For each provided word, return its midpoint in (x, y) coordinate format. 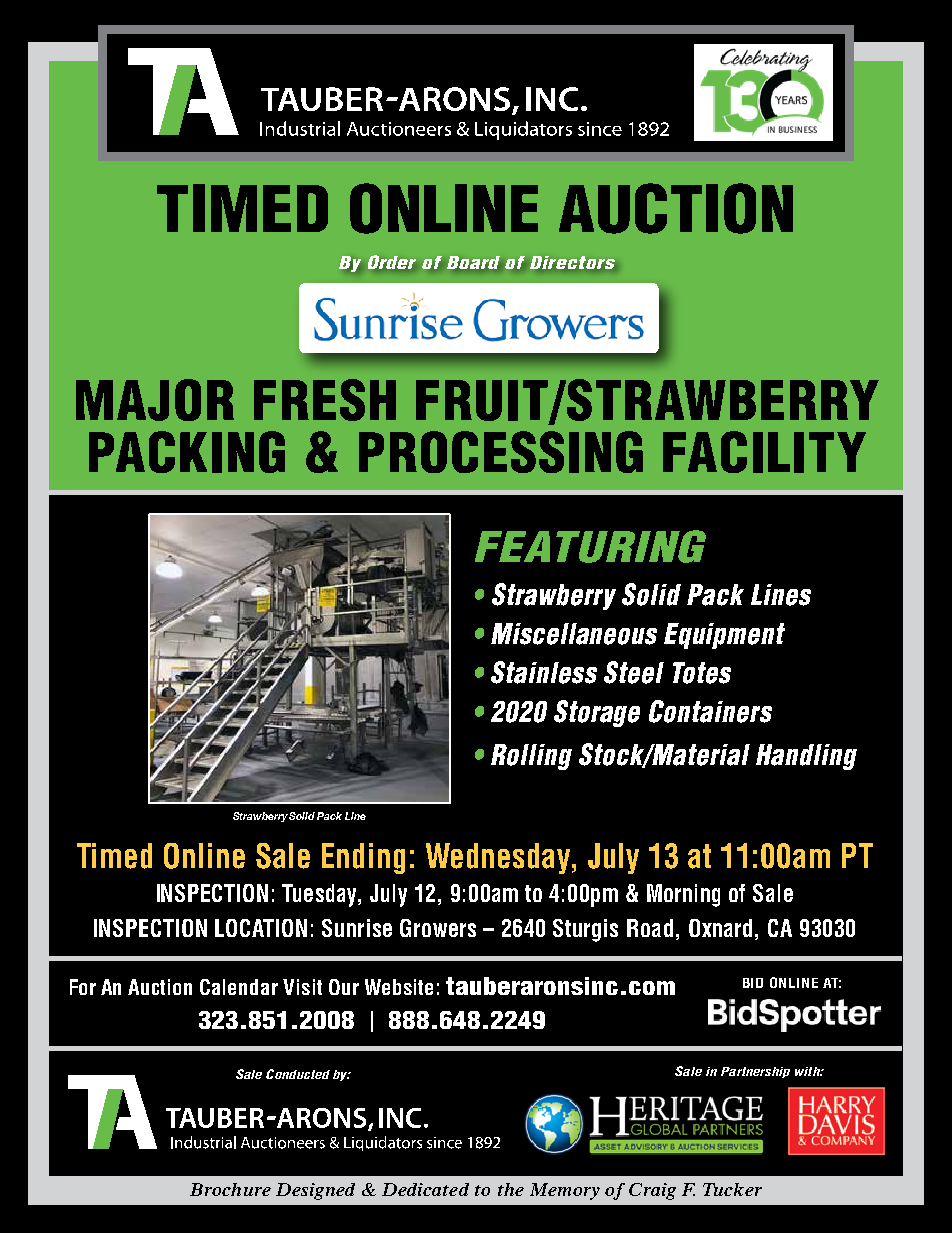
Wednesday (500, 858)
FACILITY (764, 452)
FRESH (325, 400)
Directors (572, 262)
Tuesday (320, 895)
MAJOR (155, 400)
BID (753, 983)
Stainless (544, 672)
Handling (806, 757)
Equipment (724, 636)
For (83, 987)
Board (473, 262)
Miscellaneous (574, 634)
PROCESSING (501, 452)
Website (399, 987)
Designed (315, 1191)
